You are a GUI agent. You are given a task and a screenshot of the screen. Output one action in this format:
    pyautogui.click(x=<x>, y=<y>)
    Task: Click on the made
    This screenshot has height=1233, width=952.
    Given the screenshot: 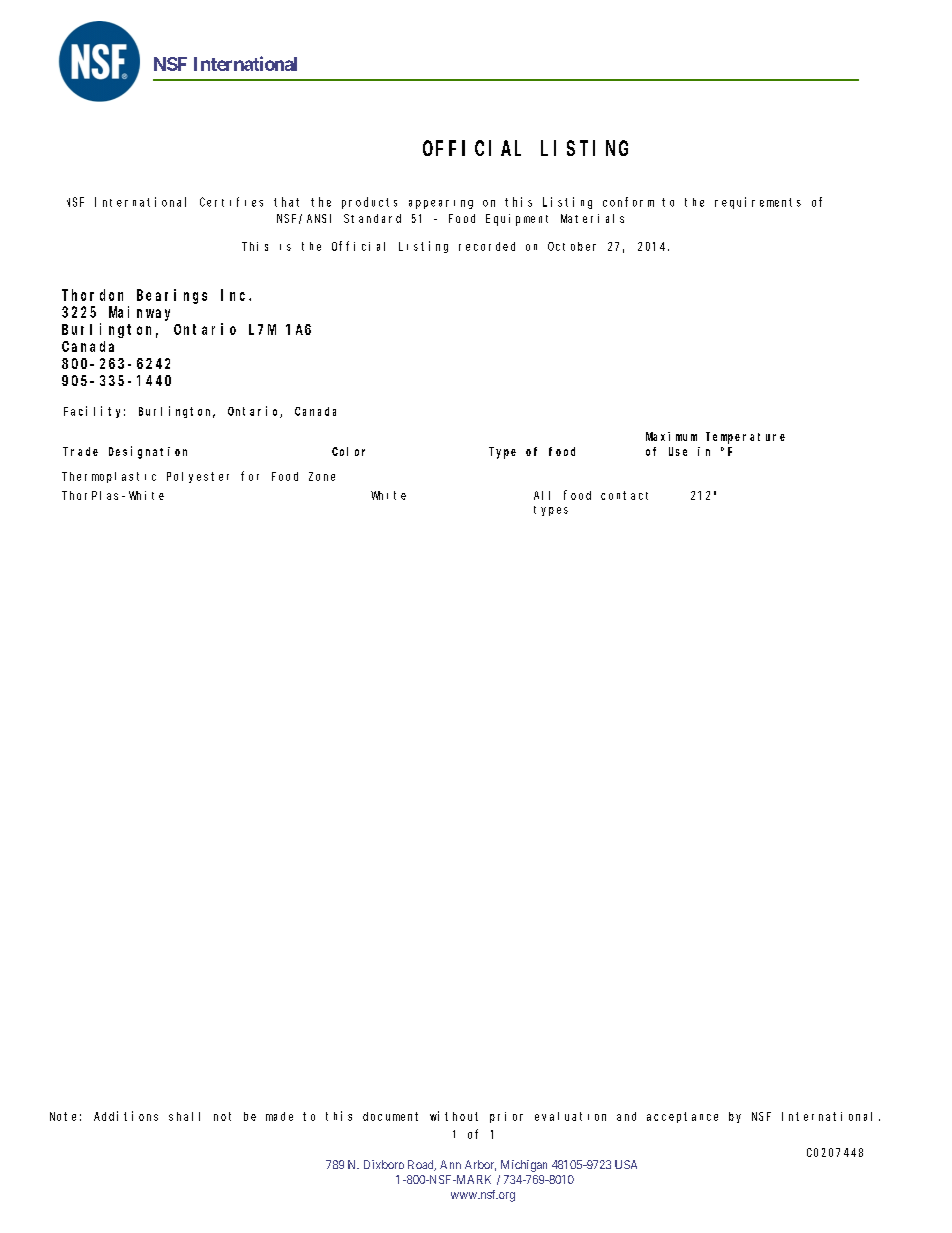 What is the action you would take?
    pyautogui.click(x=279, y=1116)
